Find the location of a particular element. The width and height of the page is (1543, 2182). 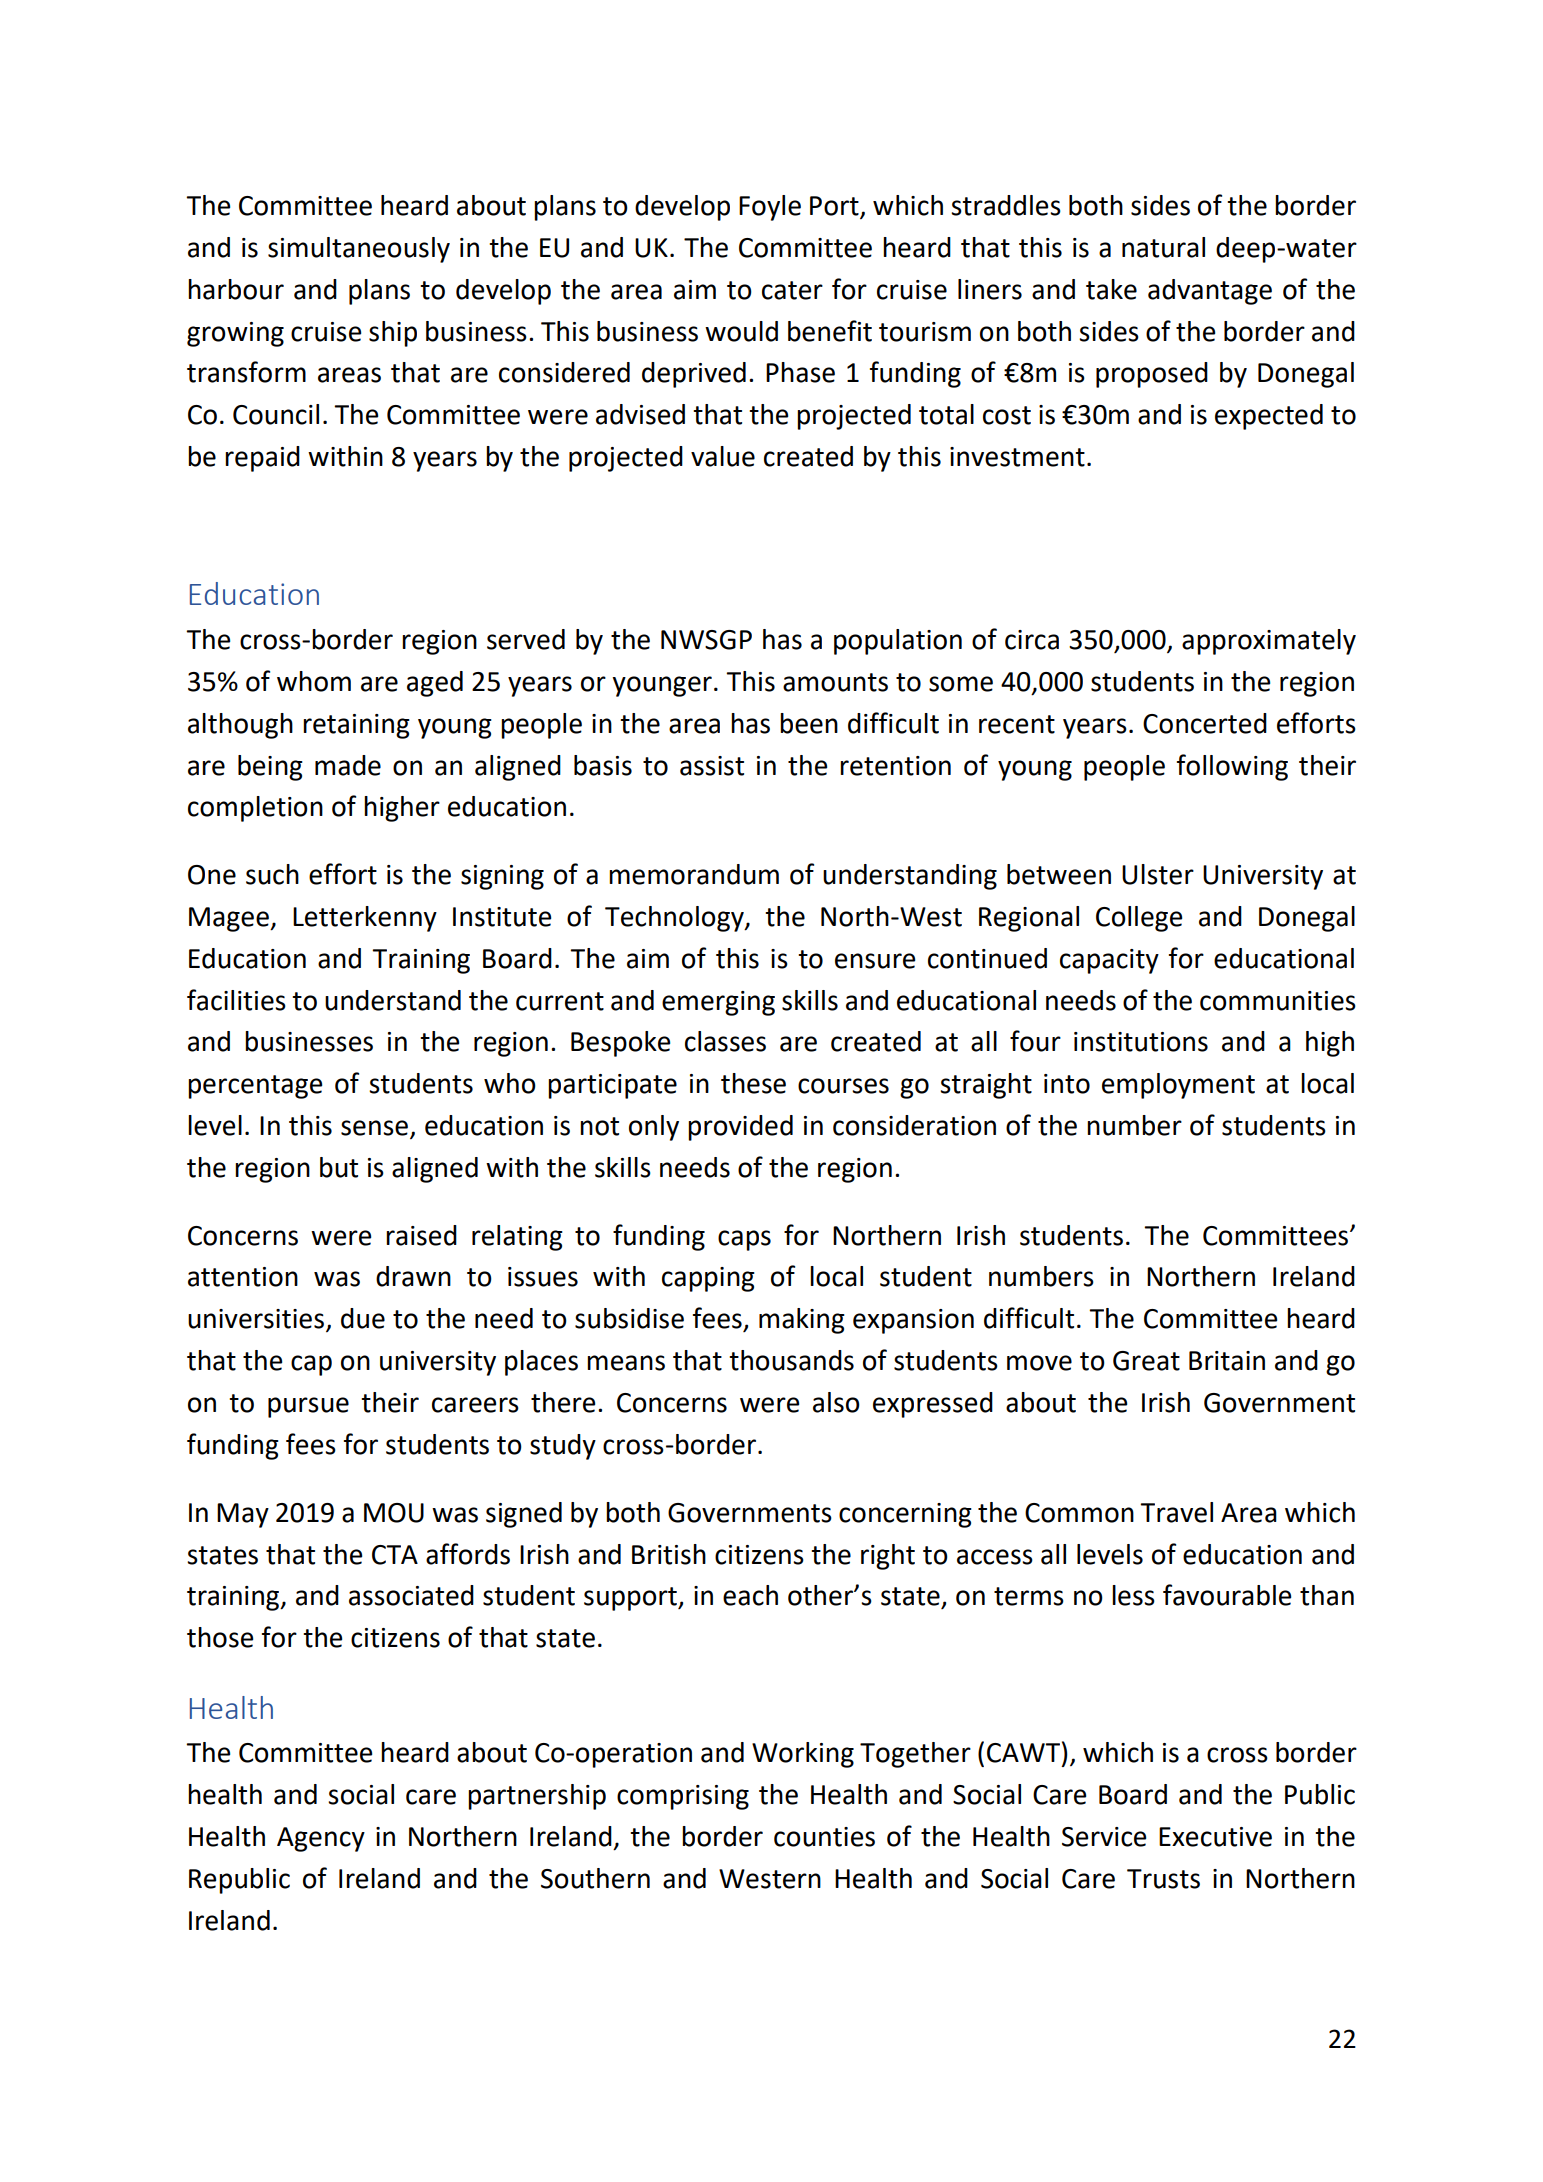

Executive is located at coordinates (1215, 1837).
